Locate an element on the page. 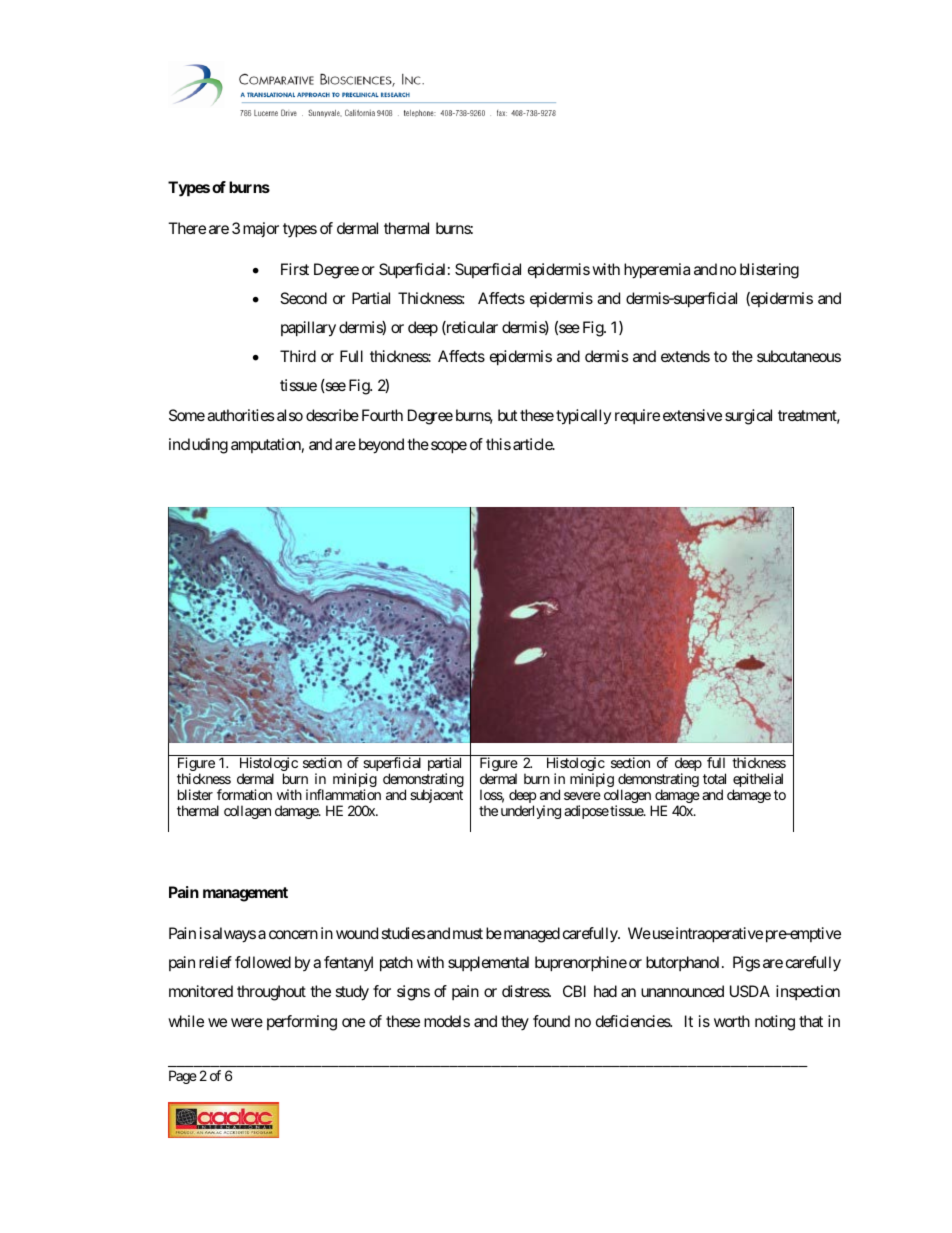  major is located at coordinates (261, 229).
